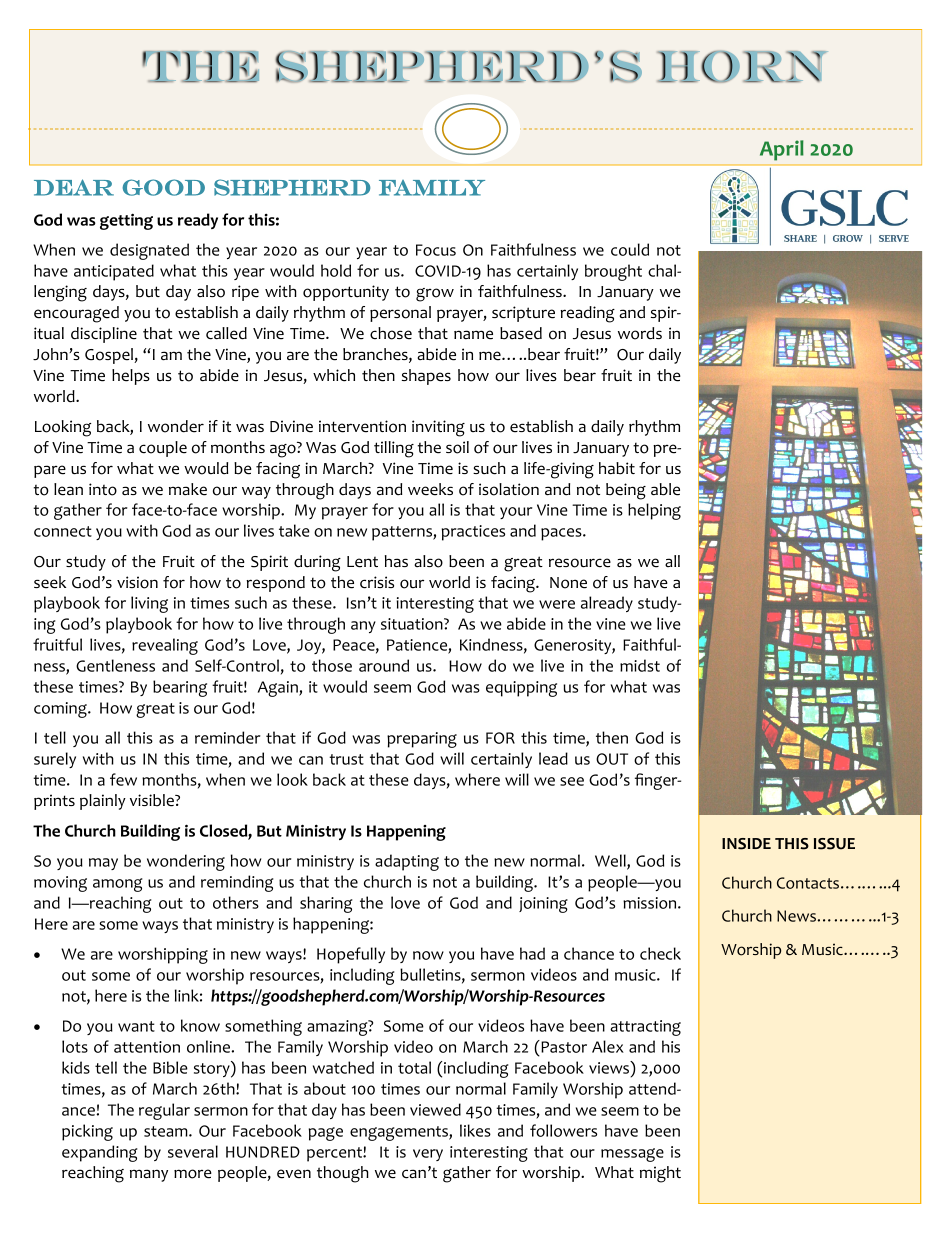 Image resolution: width=952 pixels, height=1233 pixels. What do you see at coordinates (436, 250) in the image?
I see `Focus` at bounding box center [436, 250].
